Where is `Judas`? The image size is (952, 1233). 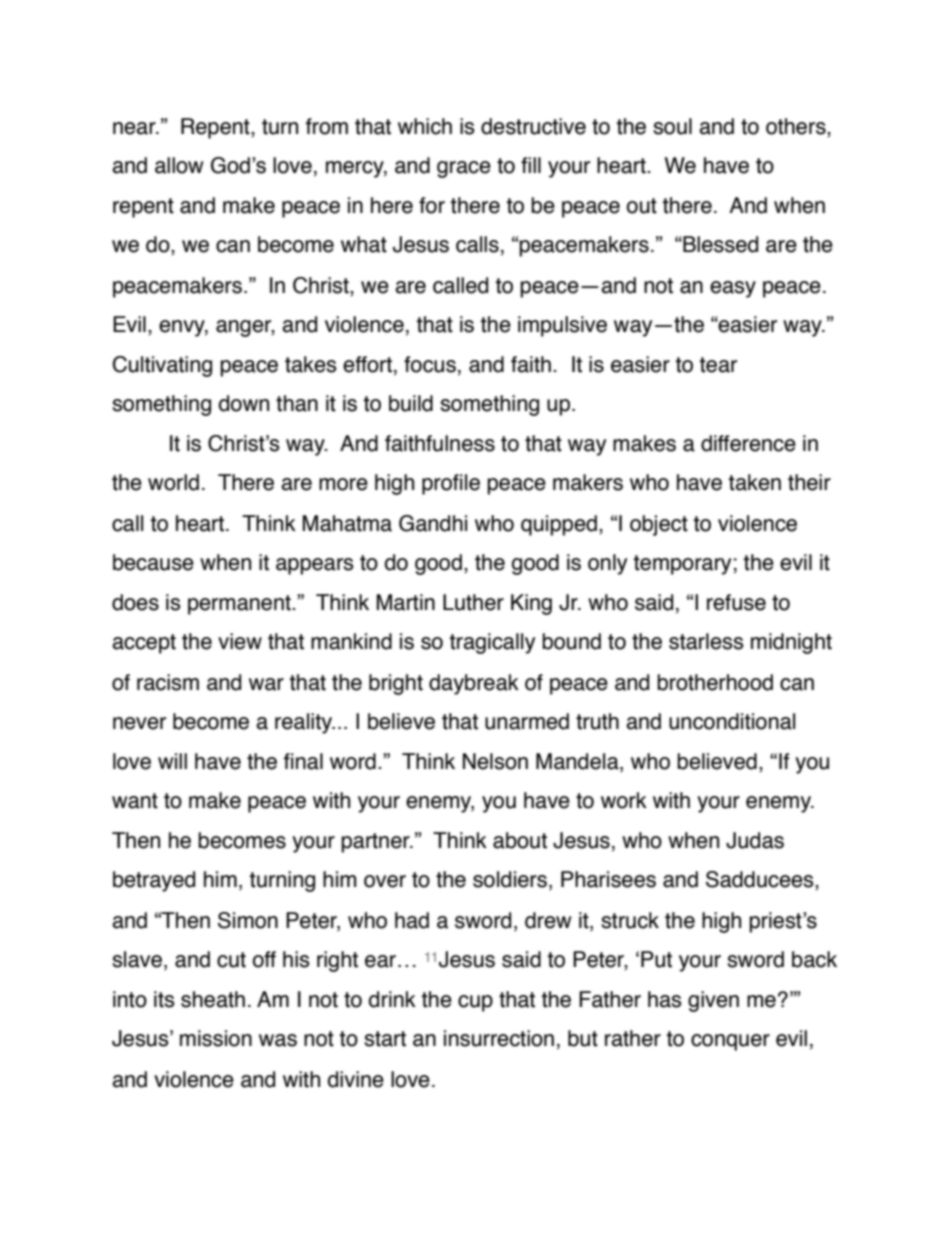
Judas is located at coordinates (755, 840).
